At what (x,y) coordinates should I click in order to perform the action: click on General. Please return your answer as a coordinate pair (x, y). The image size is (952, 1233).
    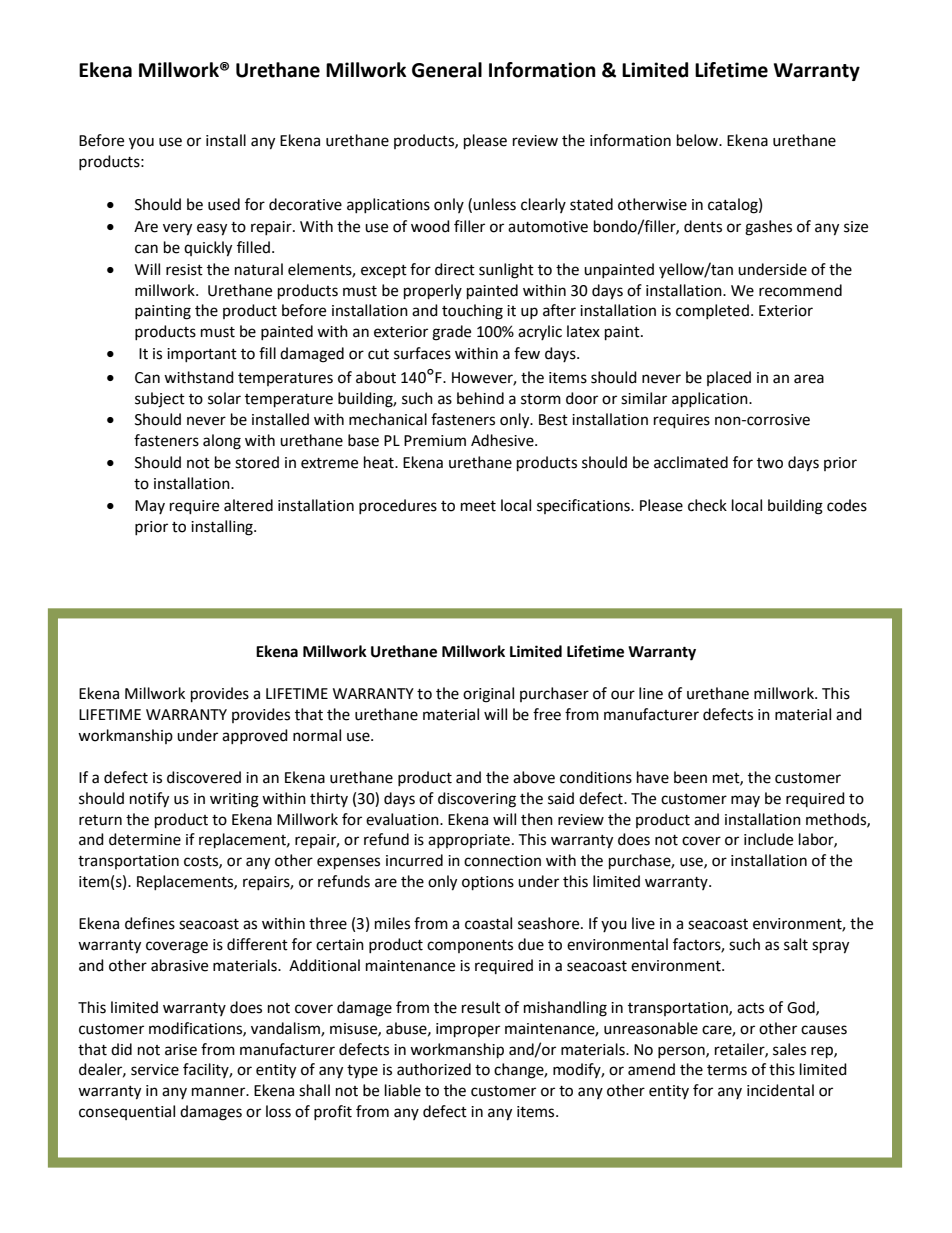
    Looking at the image, I should click on (447, 70).
